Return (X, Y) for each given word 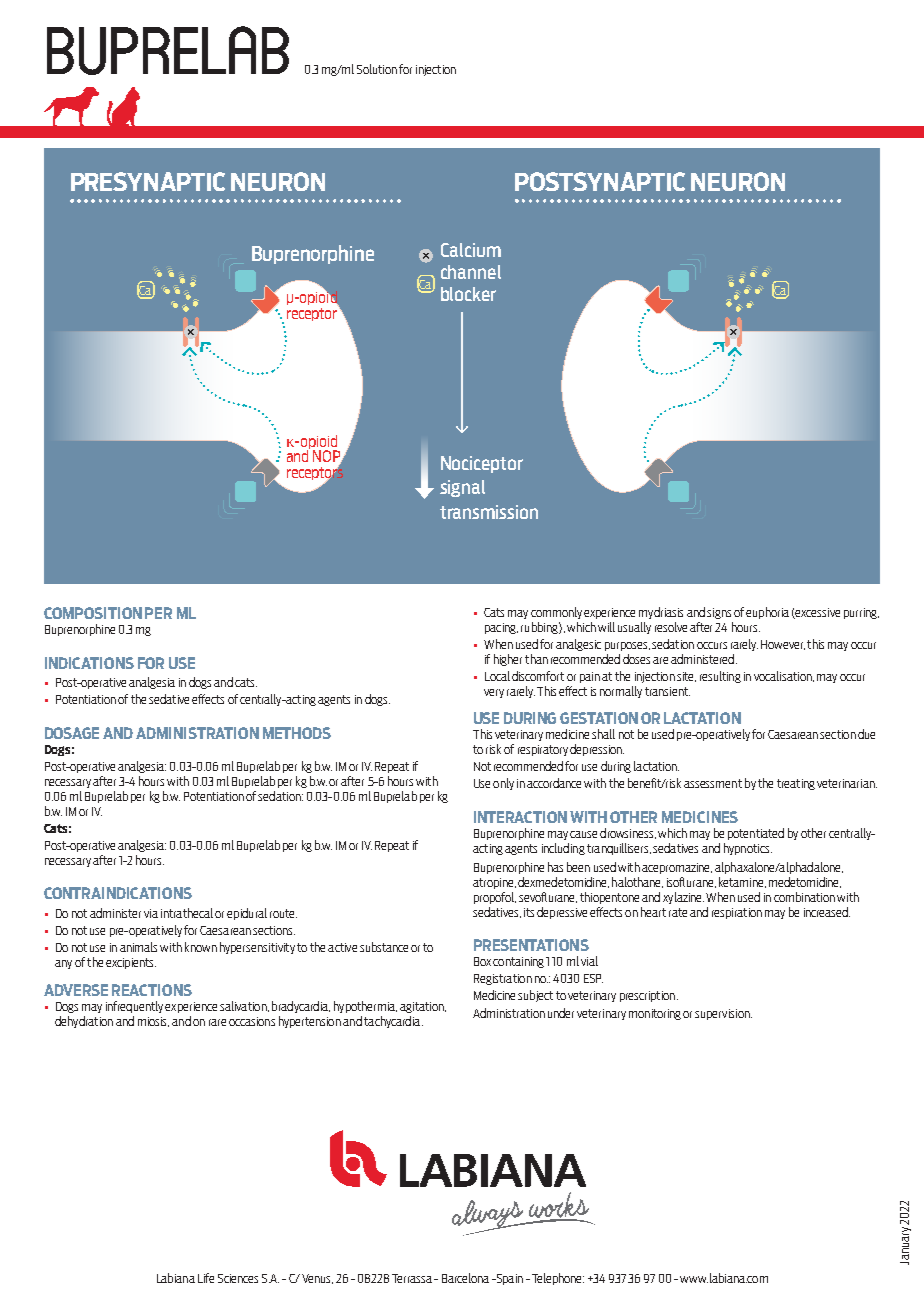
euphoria (767, 613)
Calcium (471, 250)
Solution (377, 69)
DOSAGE (72, 733)
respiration (737, 913)
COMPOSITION (93, 613)
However (783, 645)
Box (482, 961)
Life (206, 1278)
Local (497, 676)
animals (138, 947)
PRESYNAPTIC (148, 181)
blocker (468, 294)
